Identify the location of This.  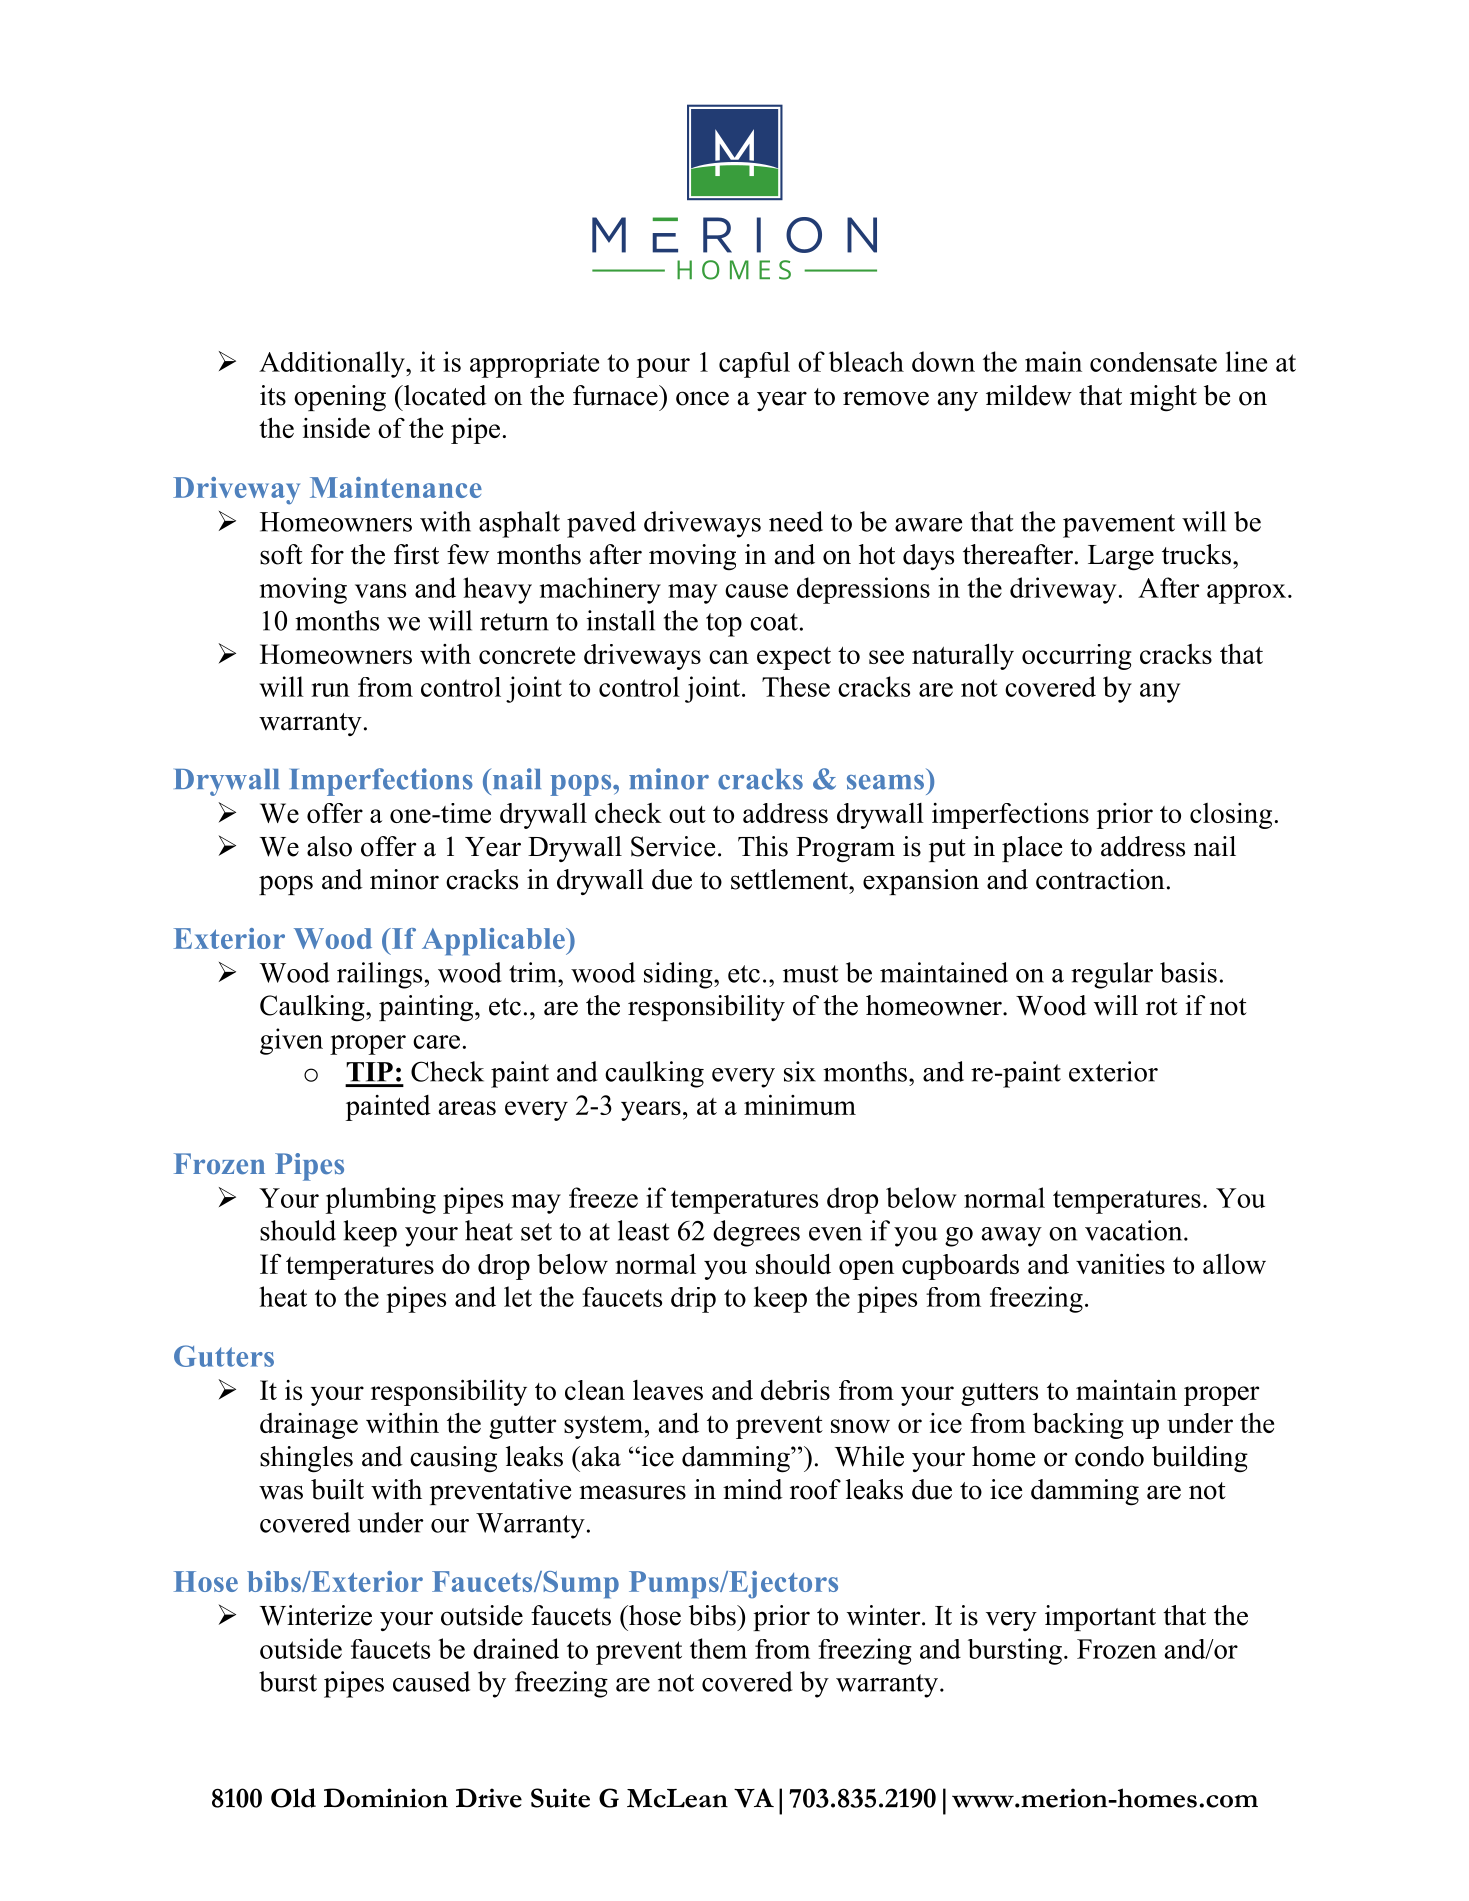
(763, 846).
